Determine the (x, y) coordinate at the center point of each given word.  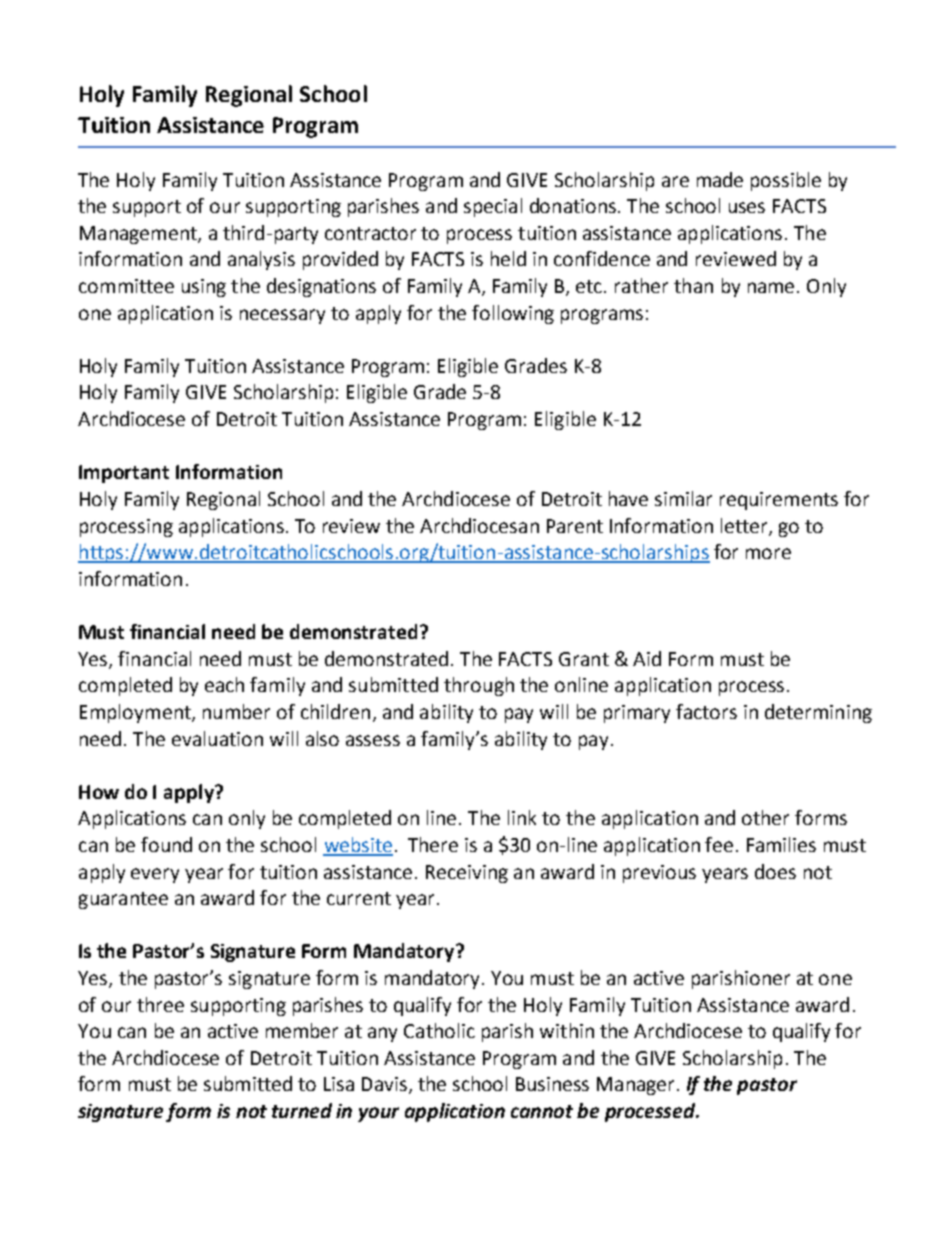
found (166, 844)
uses (747, 207)
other (765, 817)
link (522, 817)
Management (139, 235)
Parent (575, 526)
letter (745, 526)
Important (124, 474)
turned (302, 1110)
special (493, 207)
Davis (384, 1084)
